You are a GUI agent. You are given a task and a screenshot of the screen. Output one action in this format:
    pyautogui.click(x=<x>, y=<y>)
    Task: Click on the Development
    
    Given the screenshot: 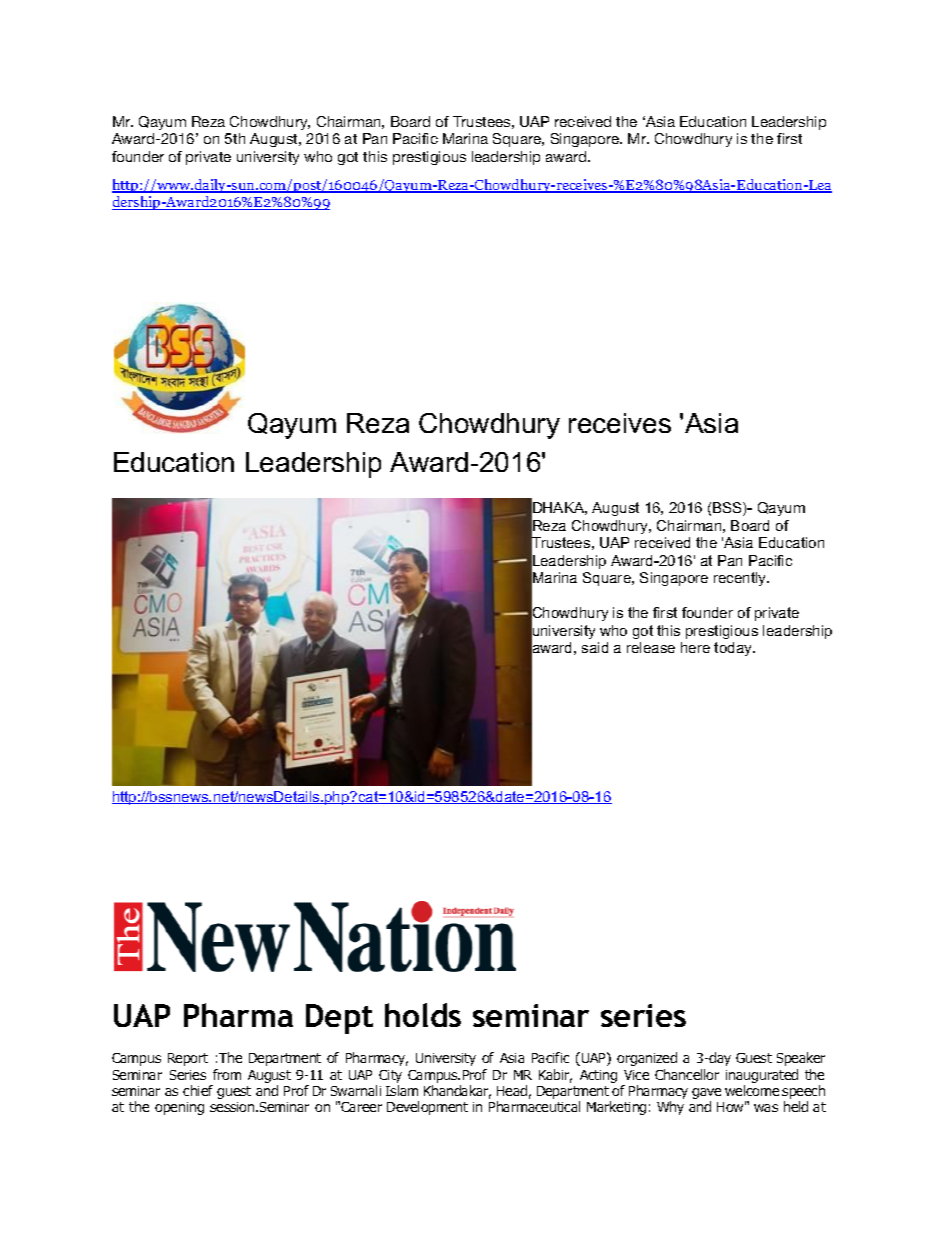 What is the action you would take?
    pyautogui.click(x=427, y=1108)
